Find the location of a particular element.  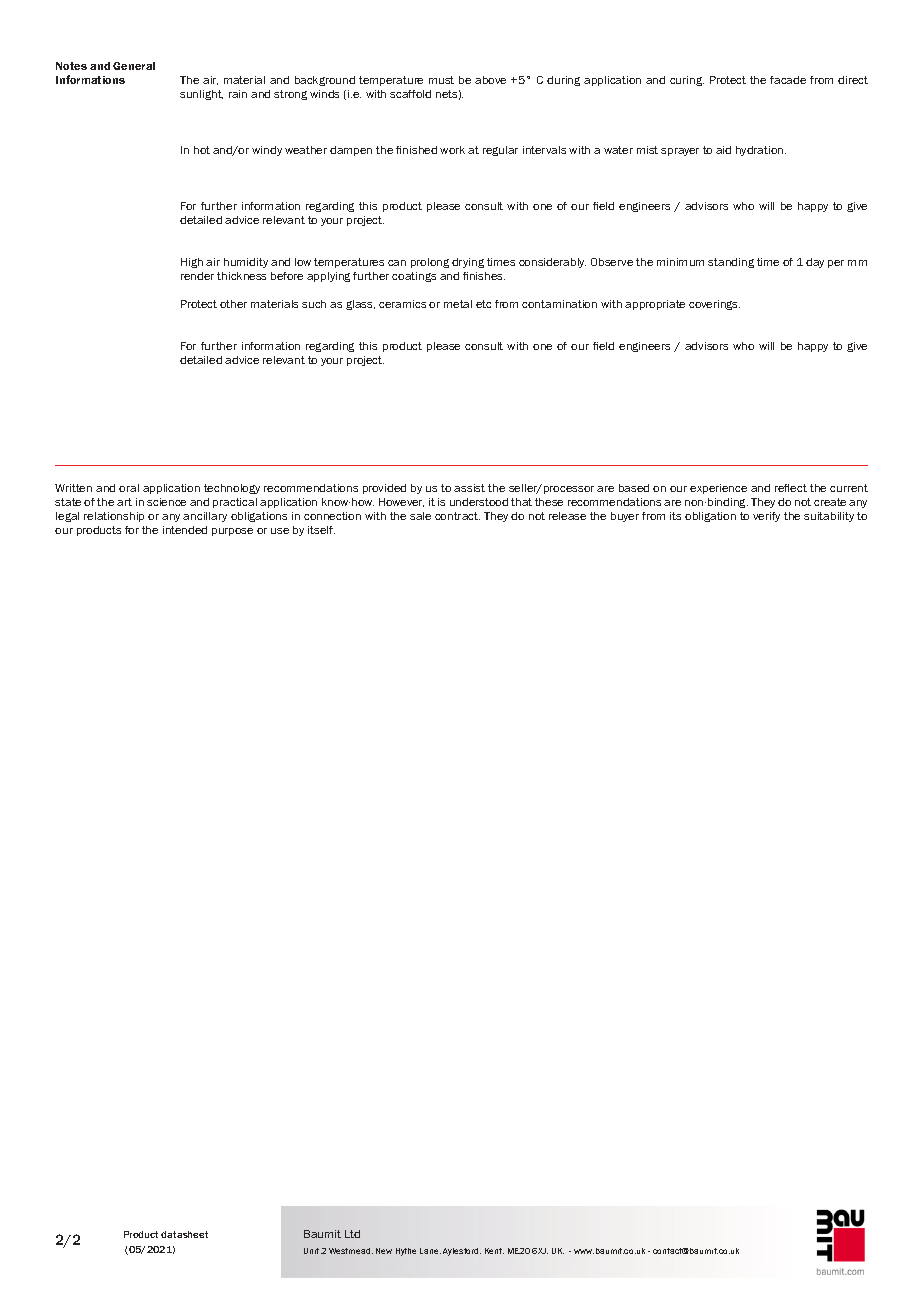

facade is located at coordinates (788, 80).
